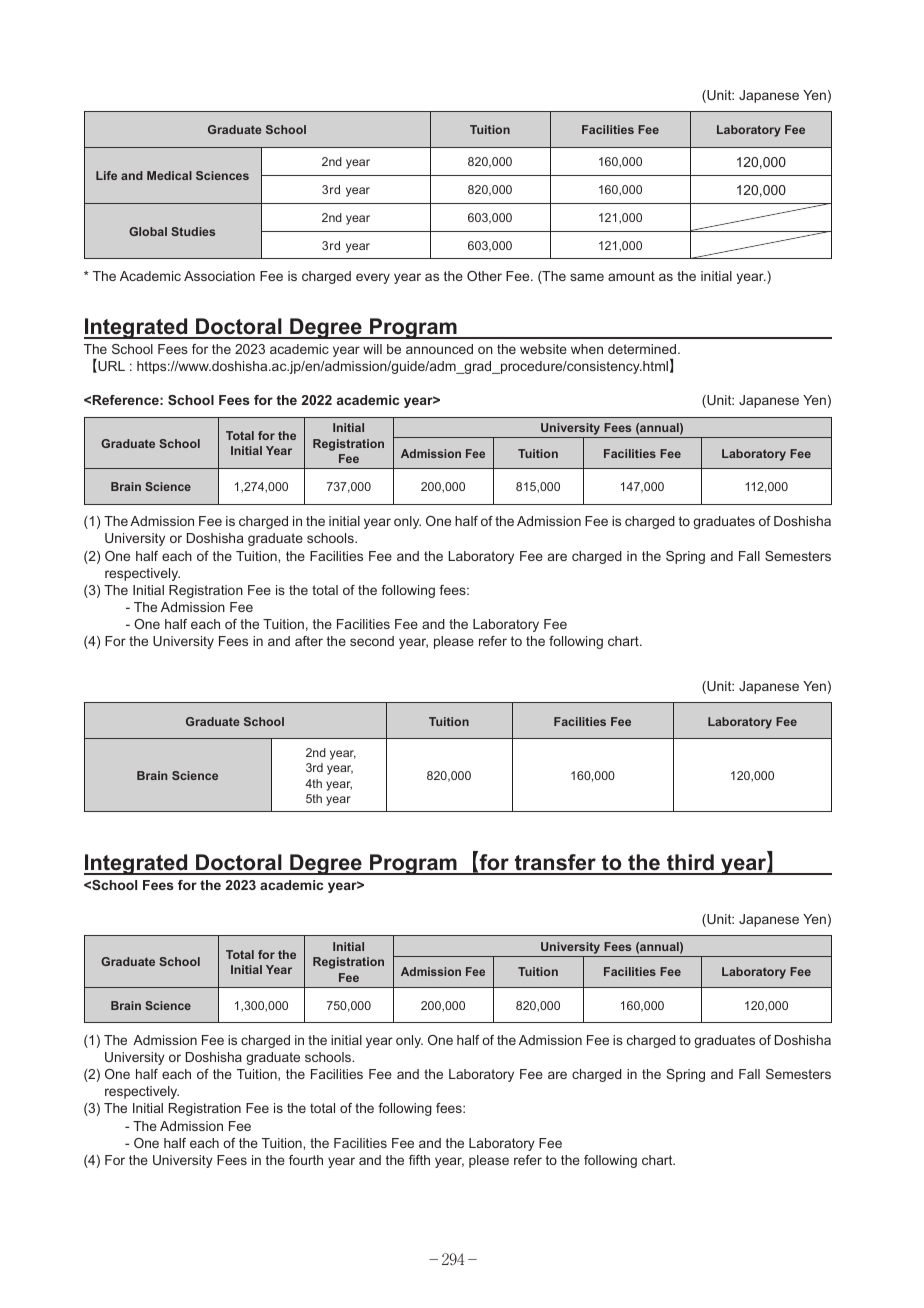 The width and height of the screenshot is (924, 1308). What do you see at coordinates (373, 278) in the screenshot?
I see `every` at bounding box center [373, 278].
